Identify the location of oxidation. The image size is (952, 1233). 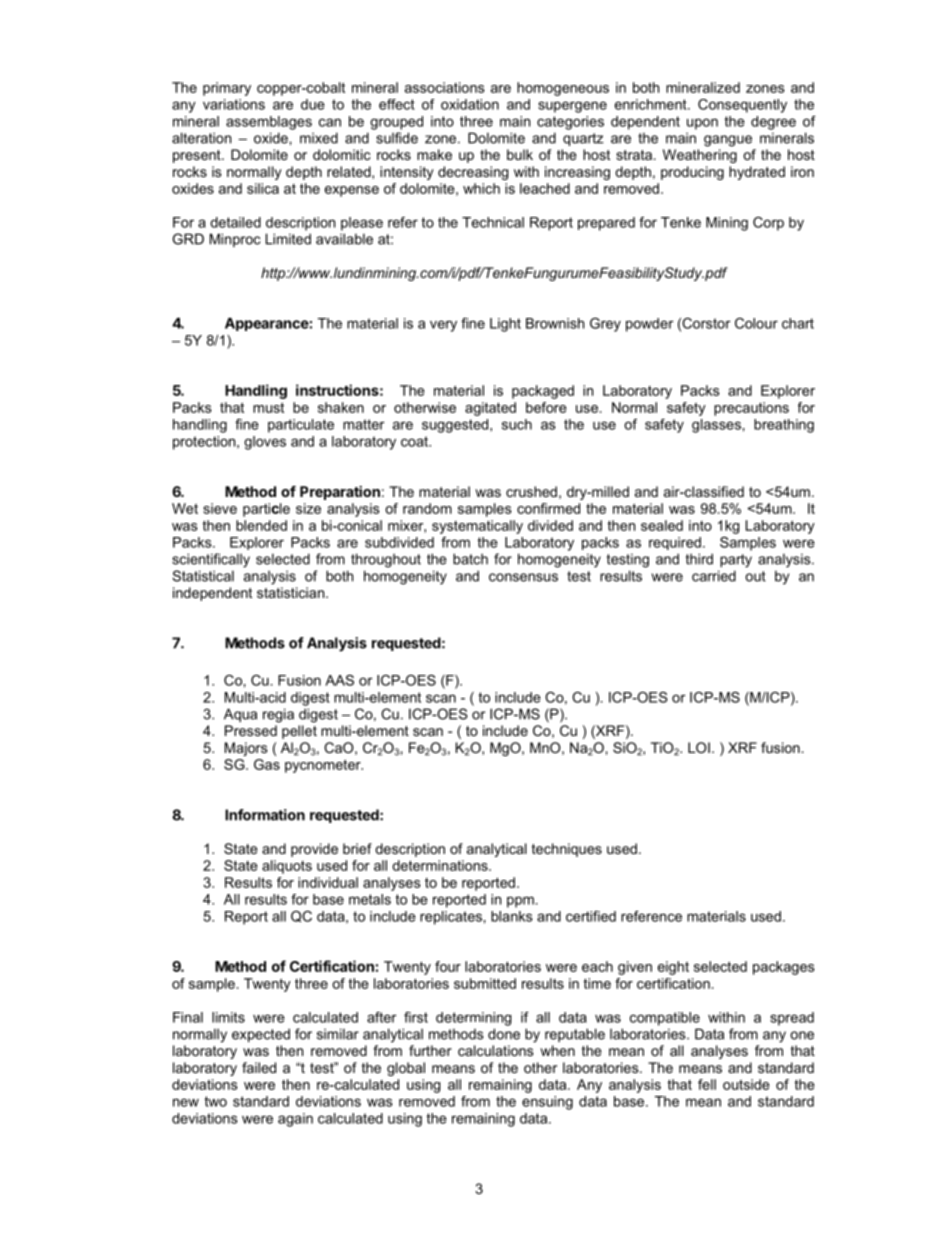
(470, 104).
